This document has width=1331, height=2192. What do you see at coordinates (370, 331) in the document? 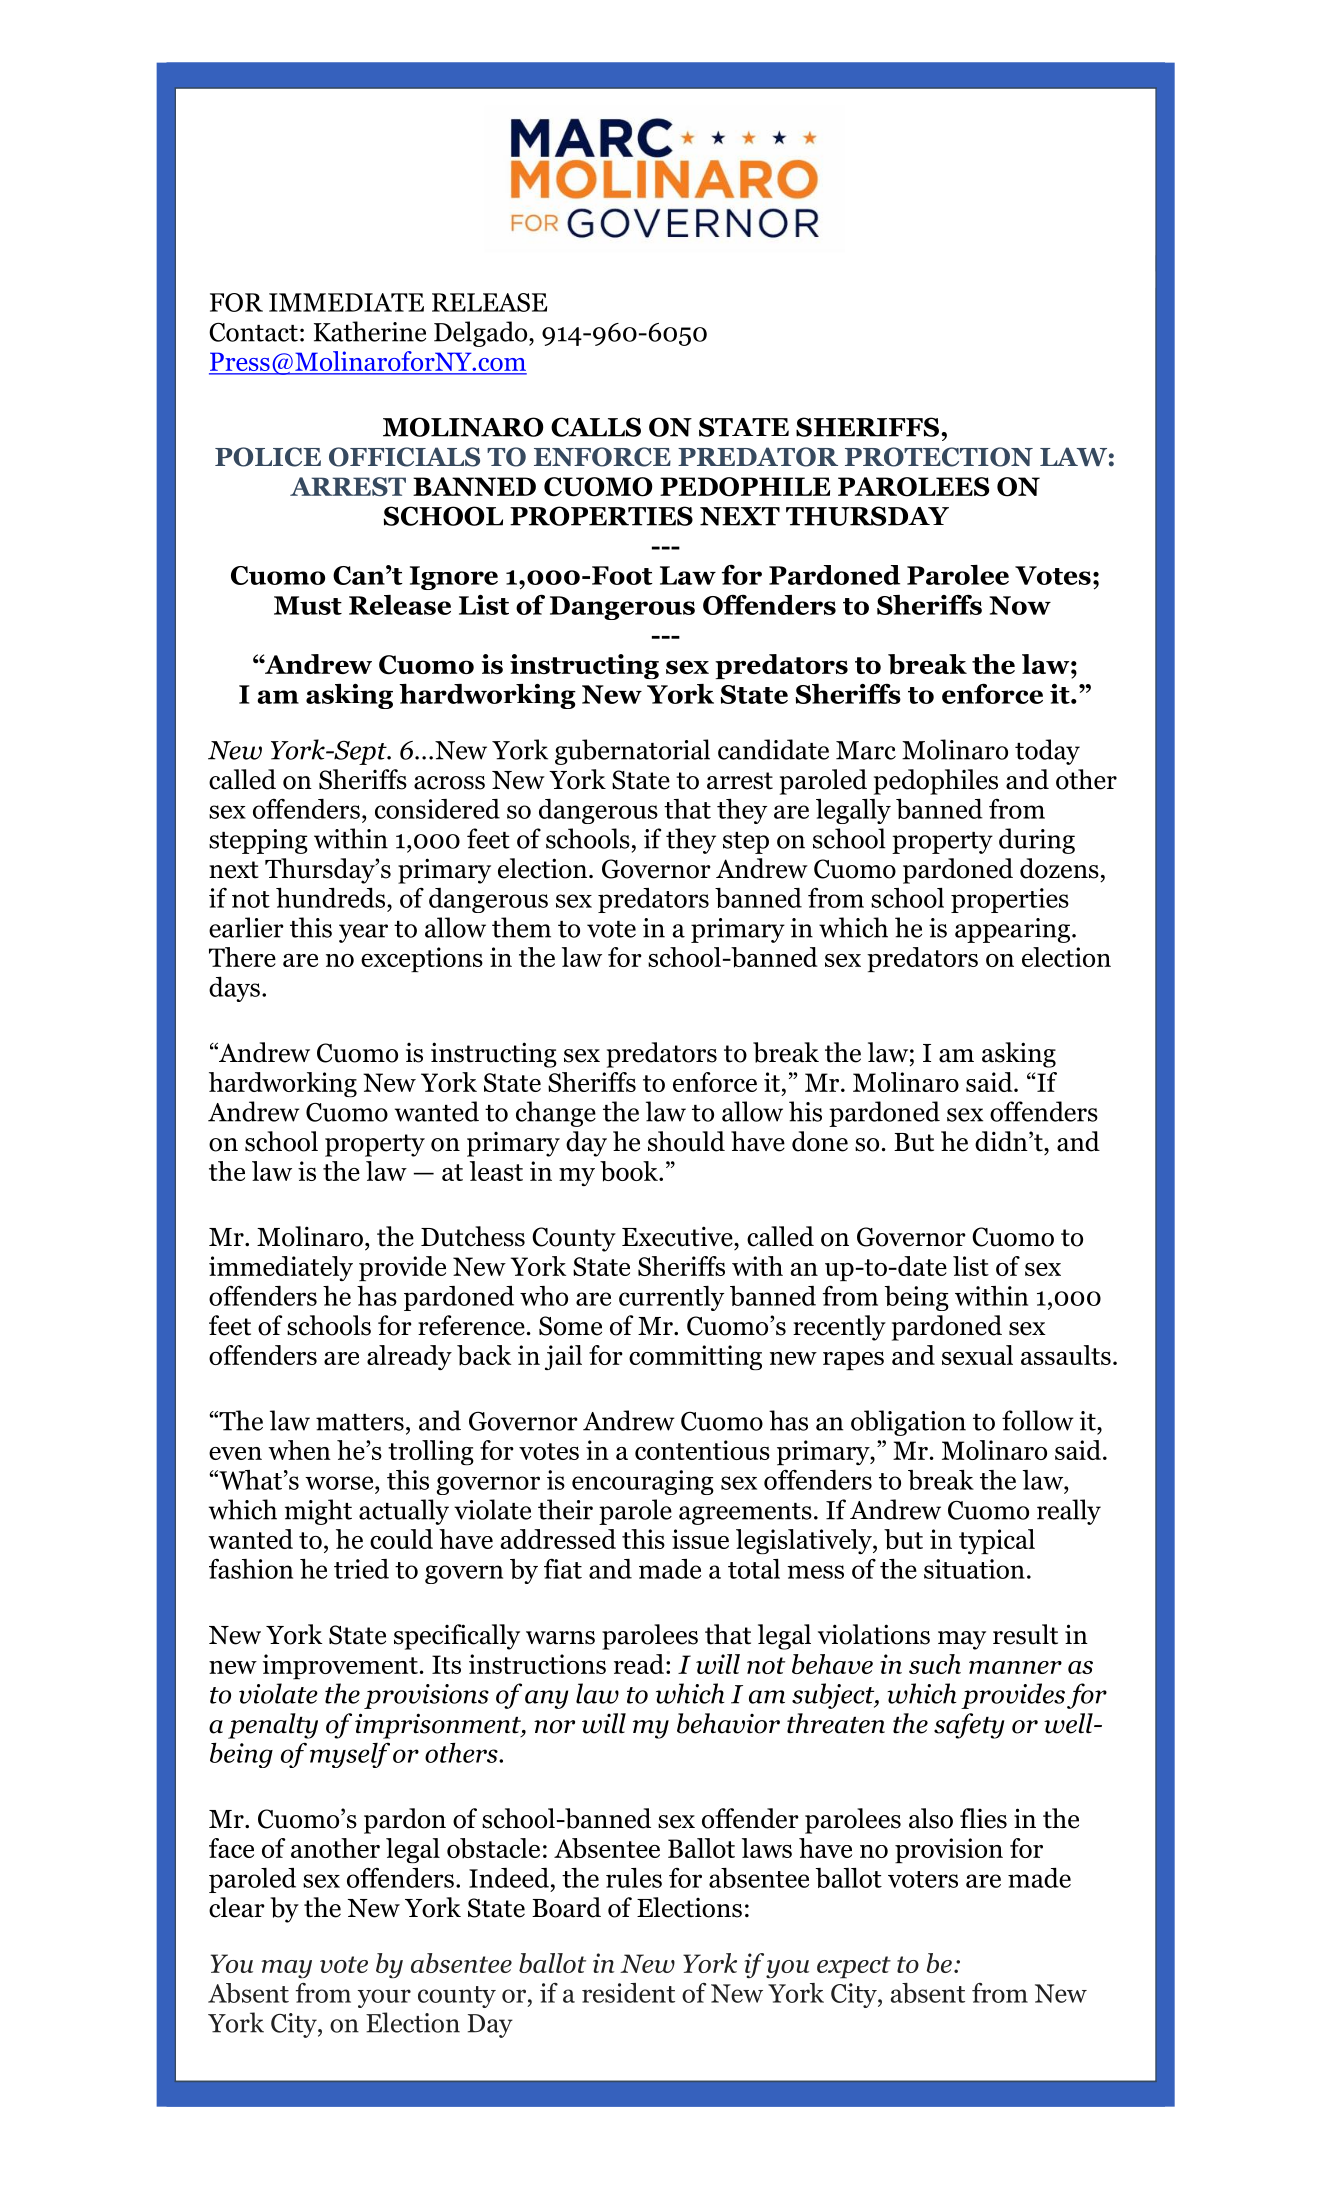
I see `Katherine` at bounding box center [370, 331].
